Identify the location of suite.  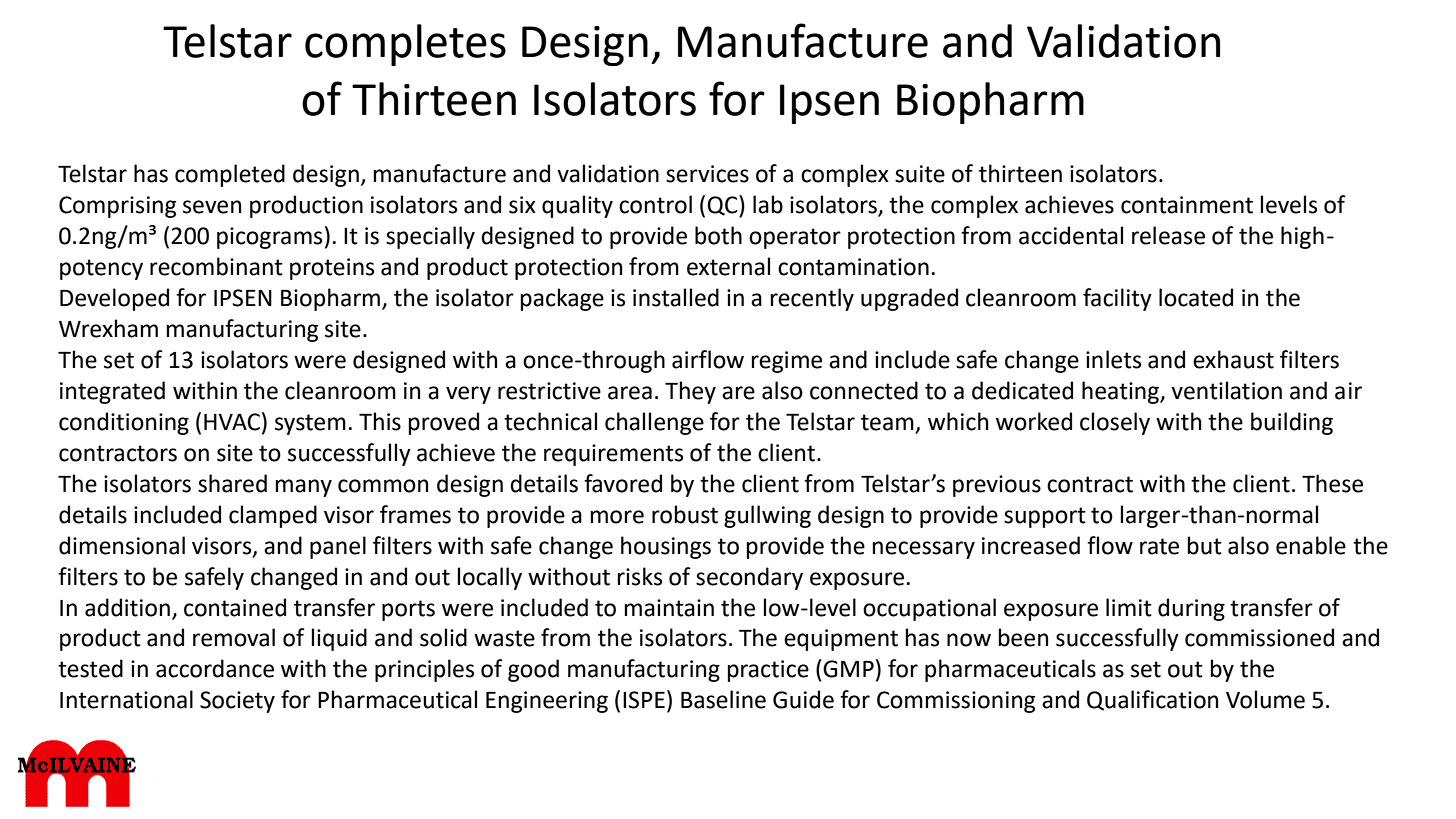
(920, 174).
